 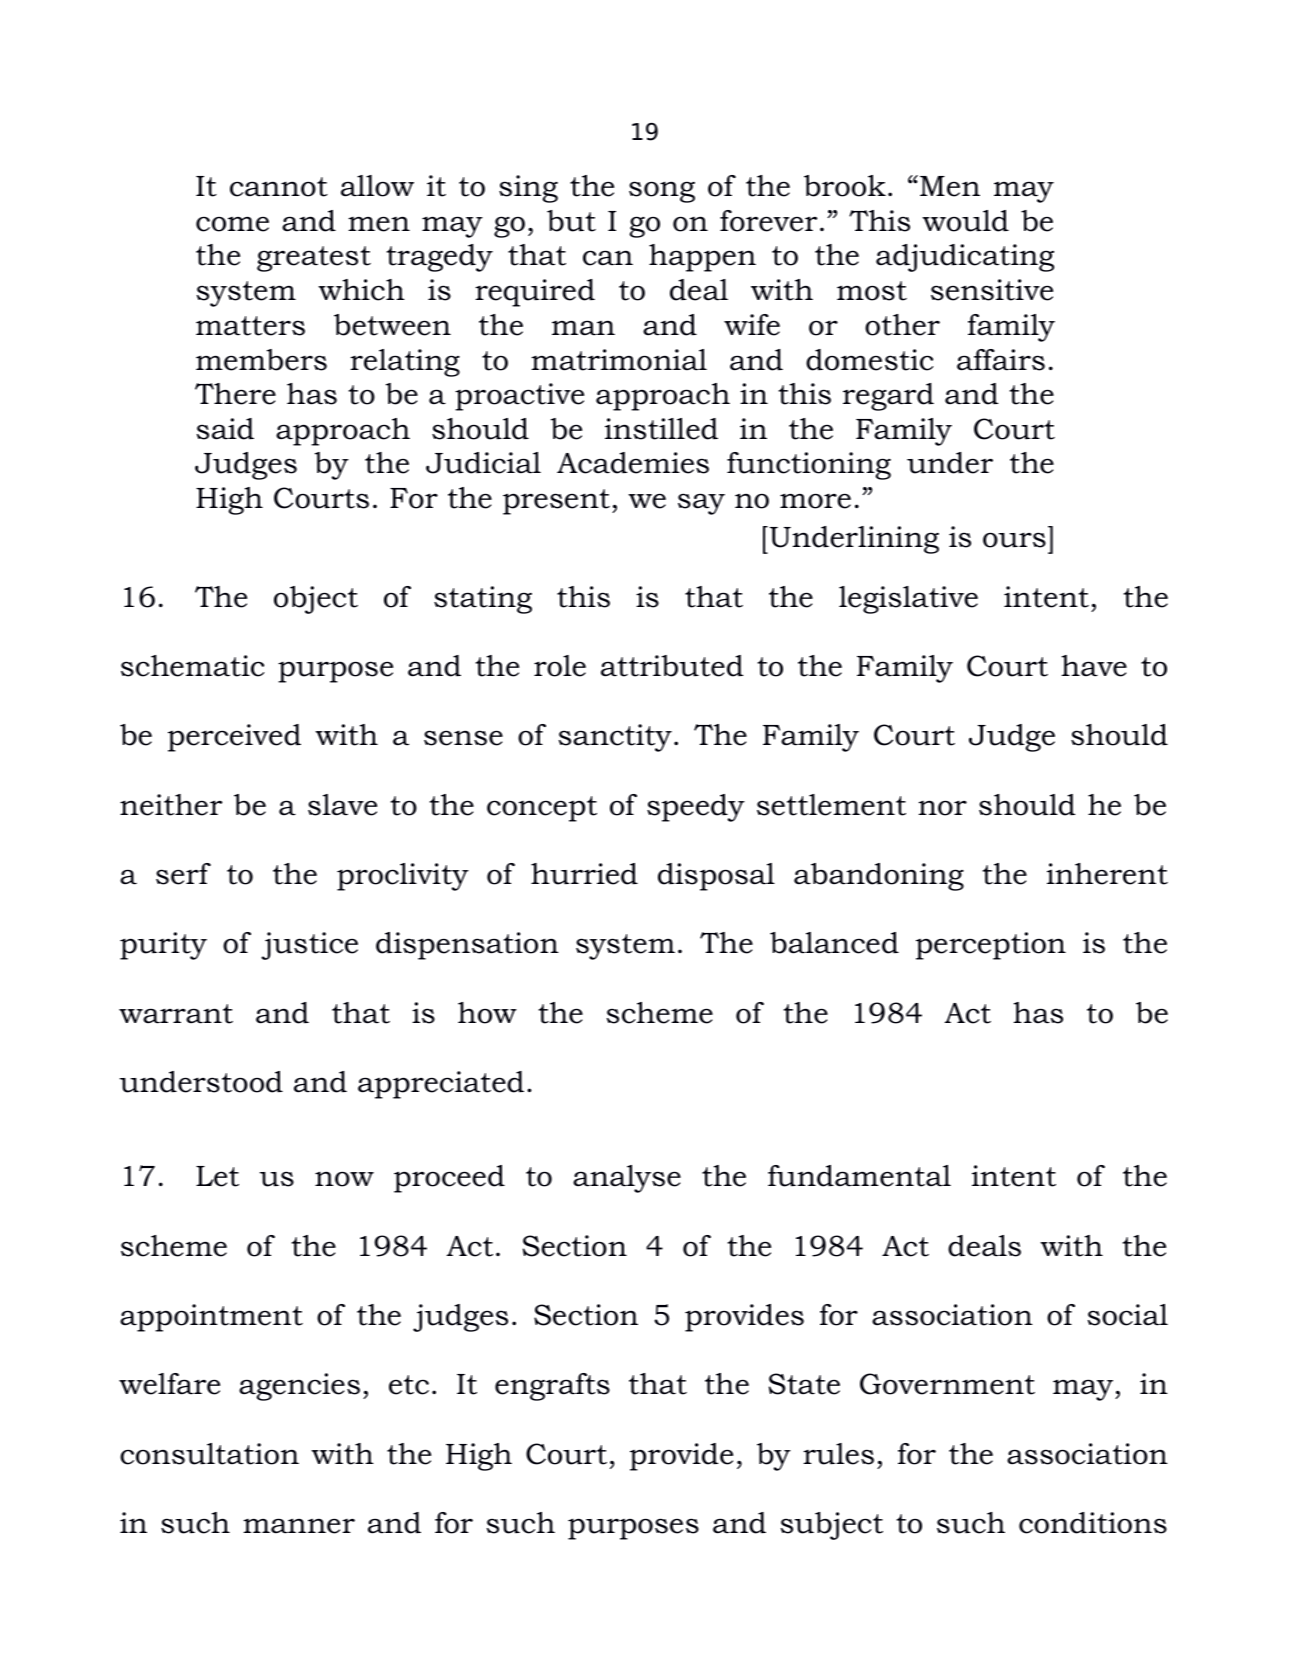 What do you see at coordinates (1094, 666) in the image?
I see `have` at bounding box center [1094, 666].
